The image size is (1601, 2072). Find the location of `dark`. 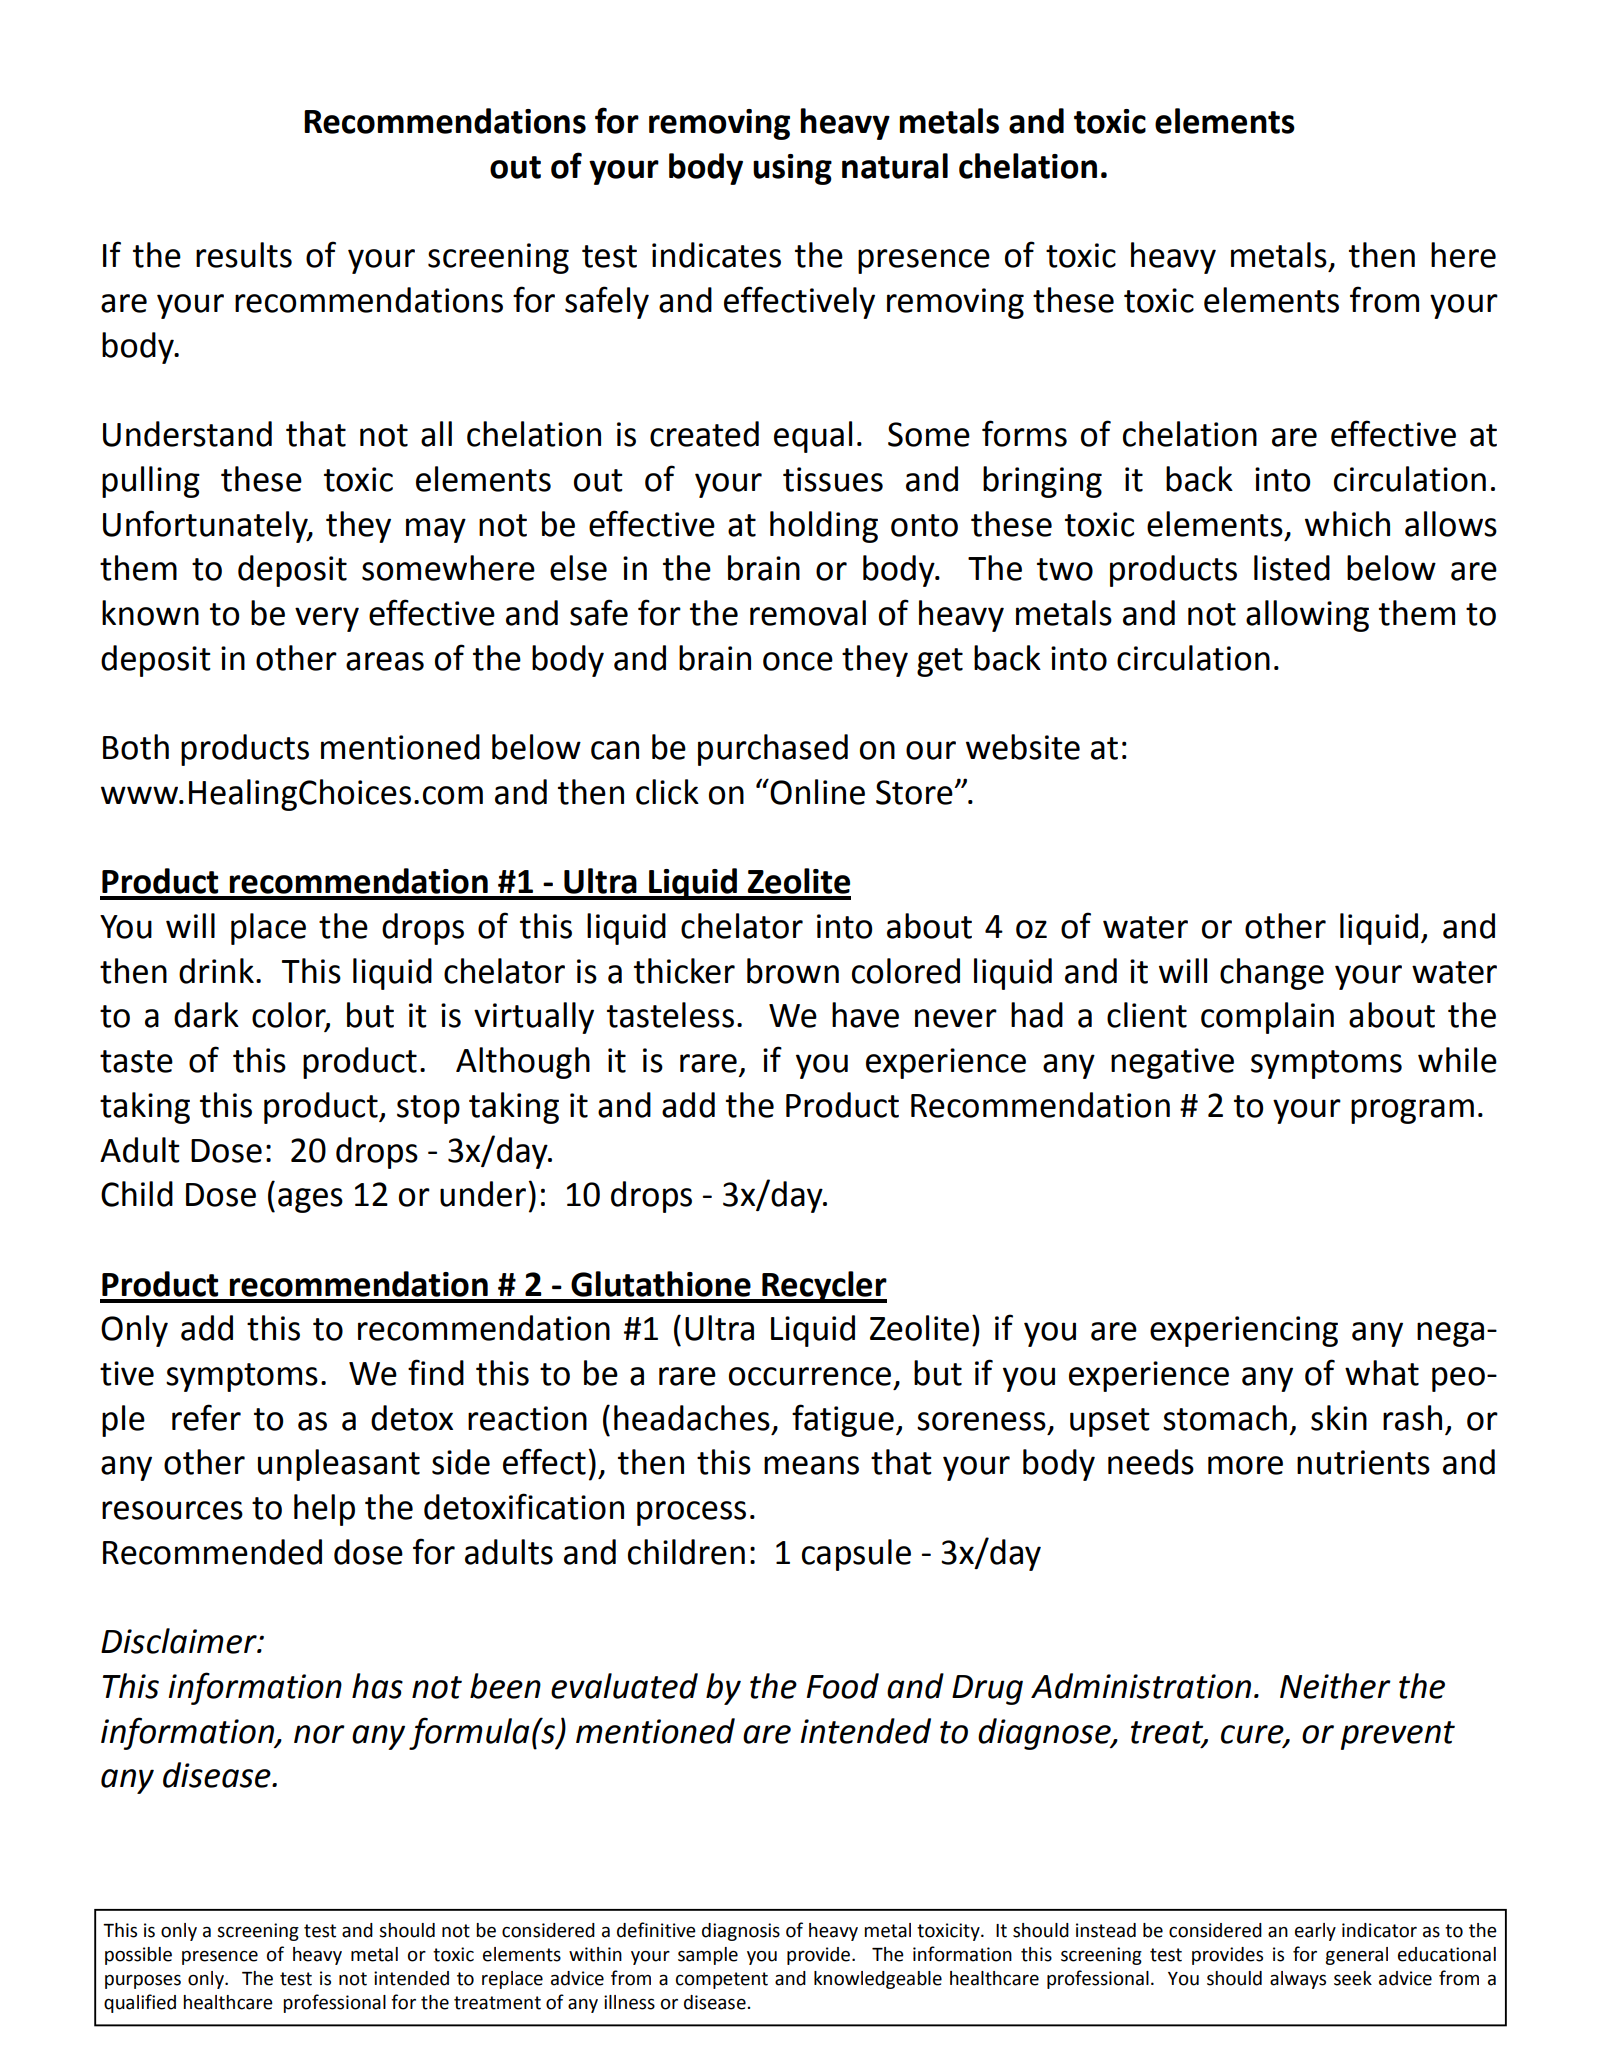

dark is located at coordinates (206, 1015).
